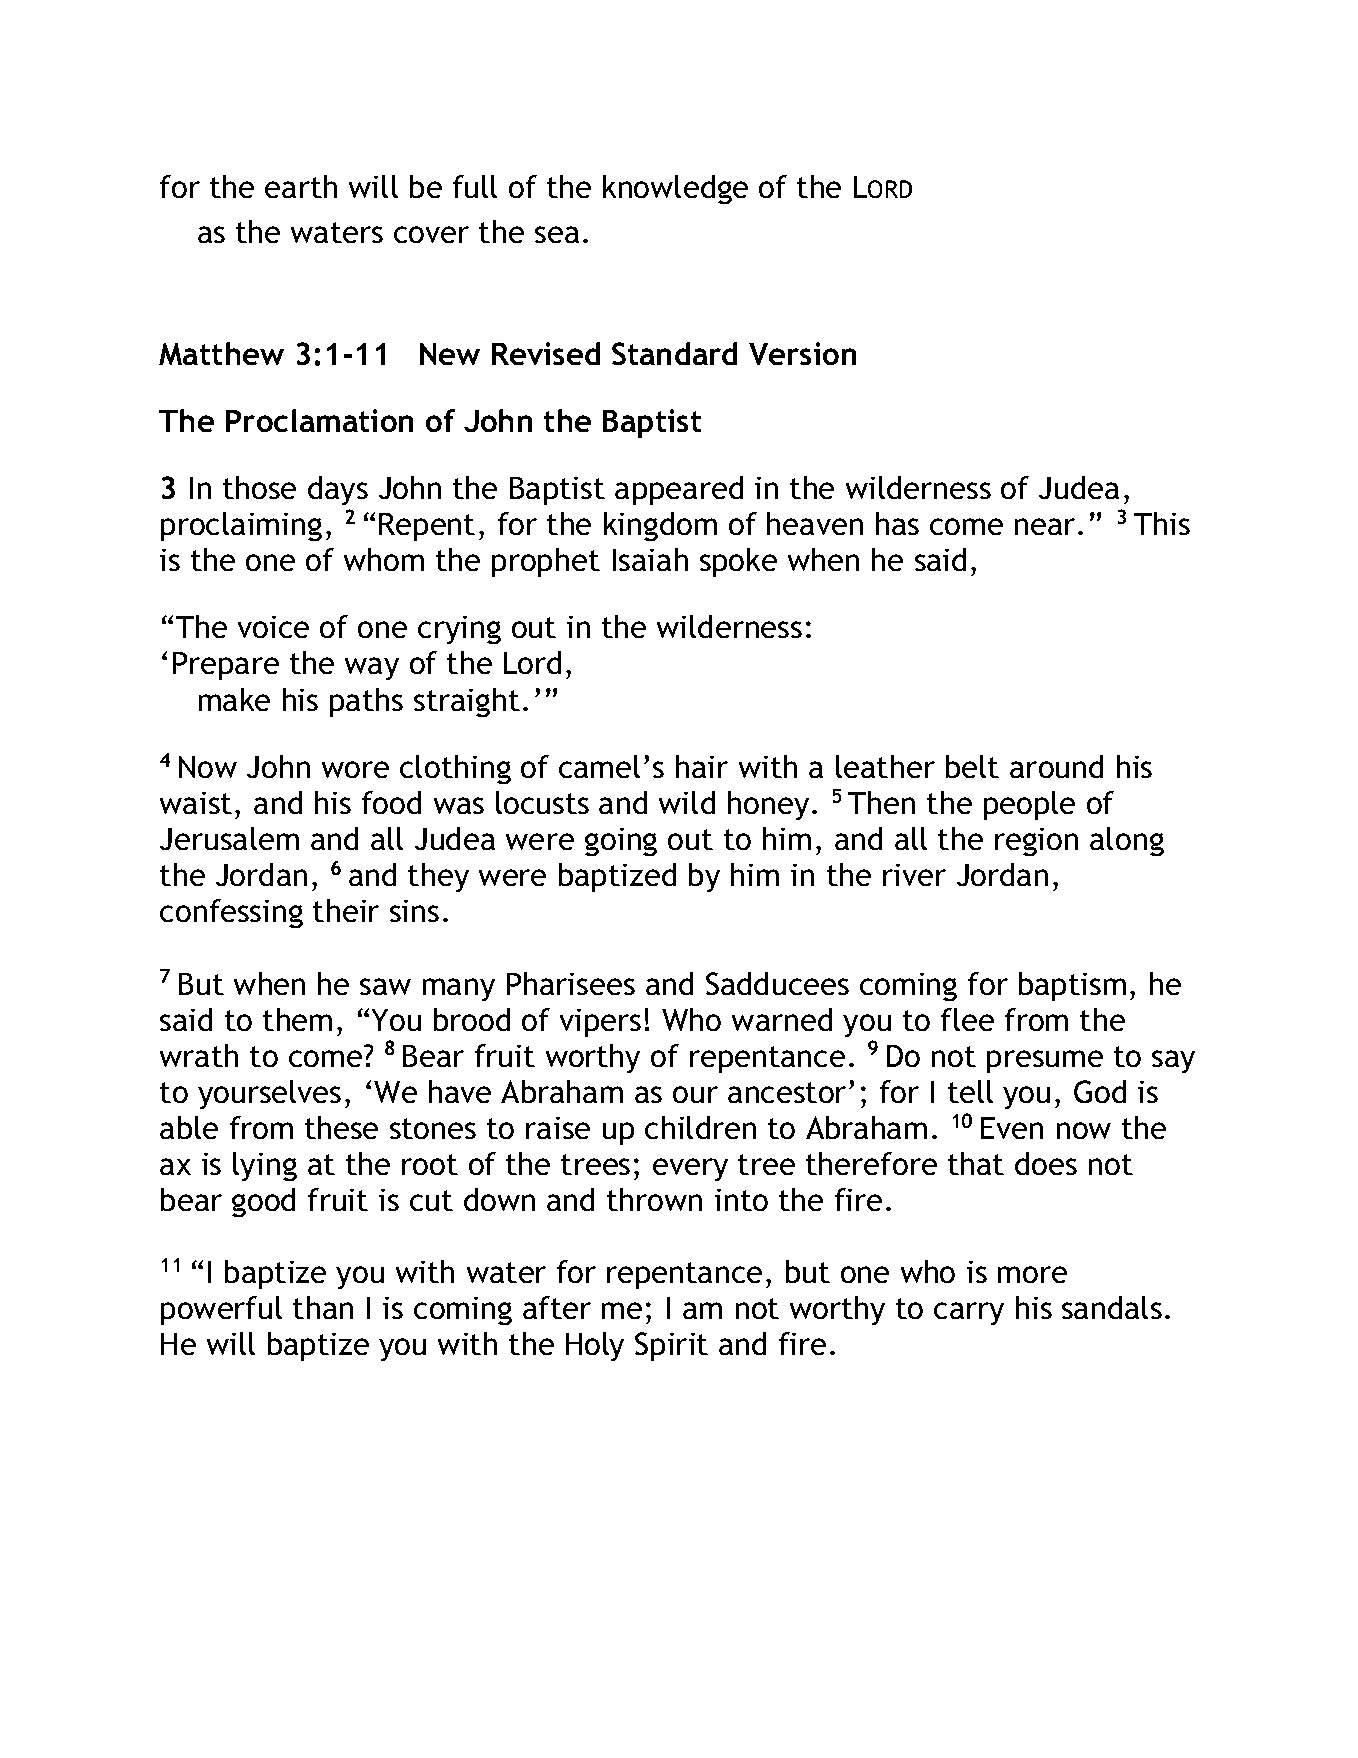 The height and width of the screenshot is (1758, 1358). I want to click on more, so click(1032, 1274).
